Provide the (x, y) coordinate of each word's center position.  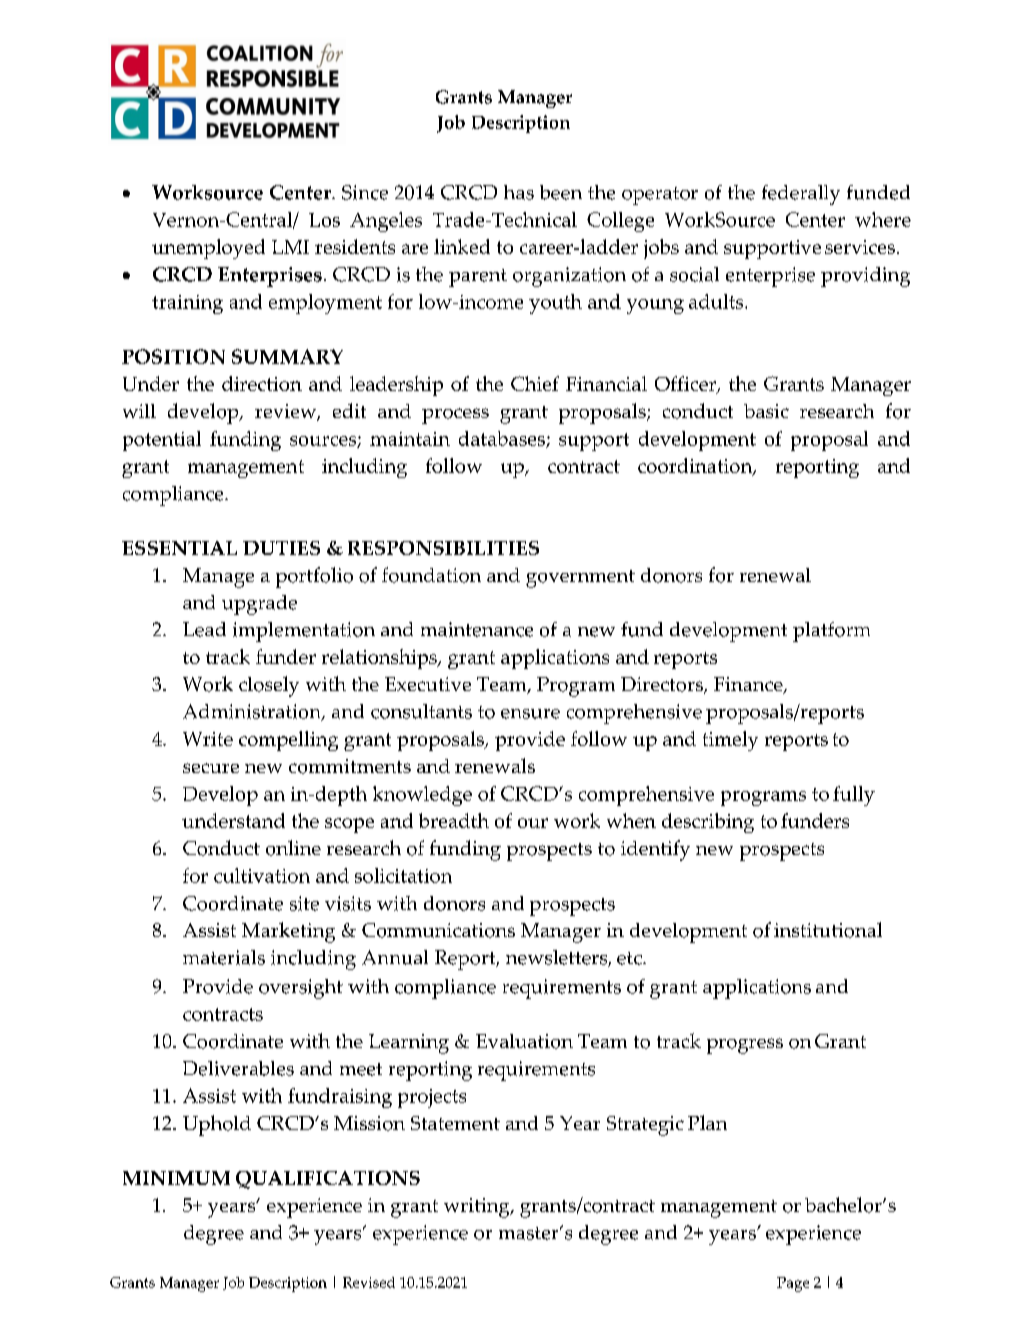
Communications (438, 930)
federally (801, 195)
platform (831, 632)
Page (793, 1284)
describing (708, 823)
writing (478, 1208)
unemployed (208, 249)
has (519, 192)
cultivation (262, 875)
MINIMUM (176, 1178)
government (580, 579)
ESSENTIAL (179, 548)
